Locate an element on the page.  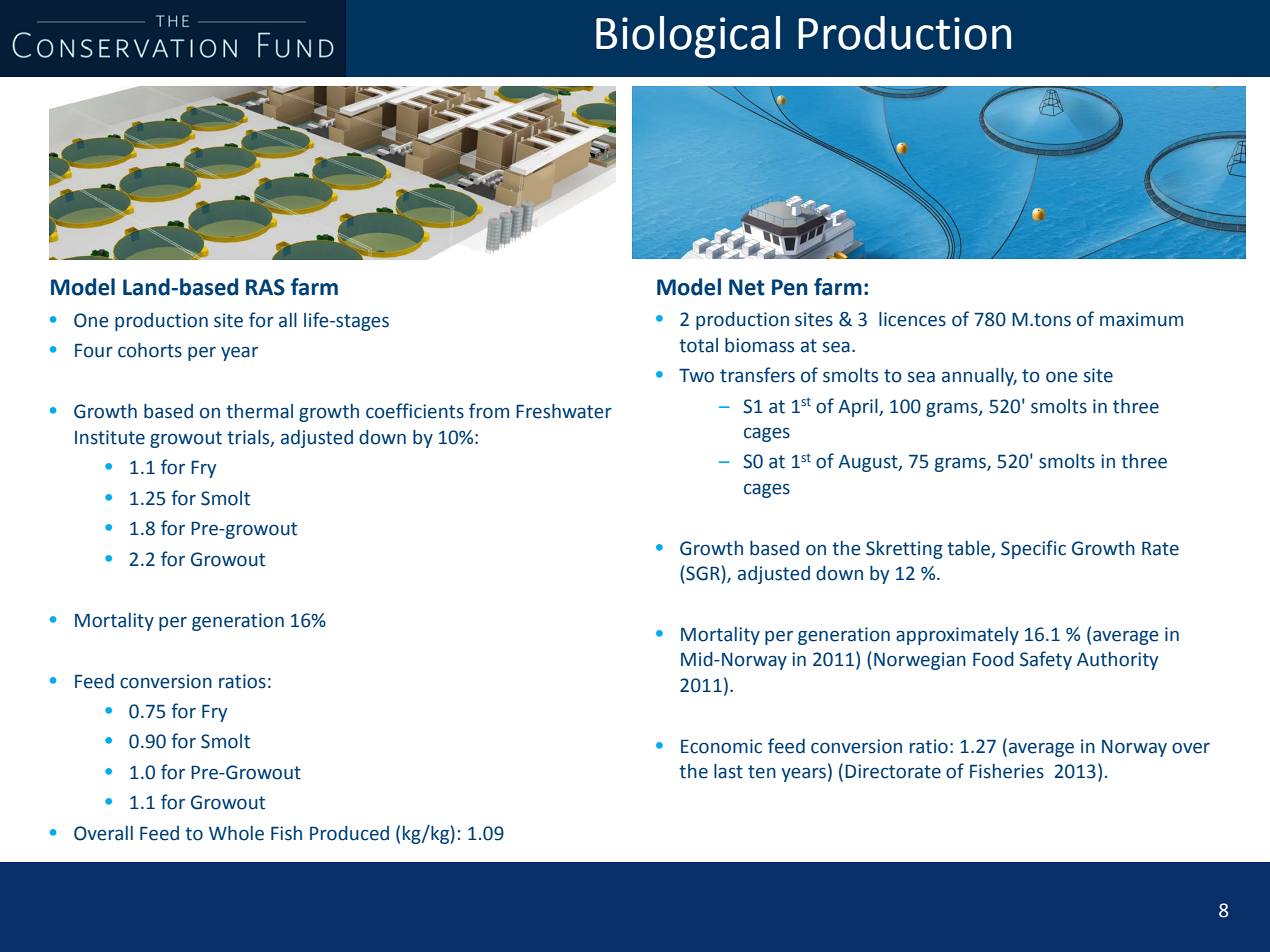
thermal is located at coordinates (259, 411).
